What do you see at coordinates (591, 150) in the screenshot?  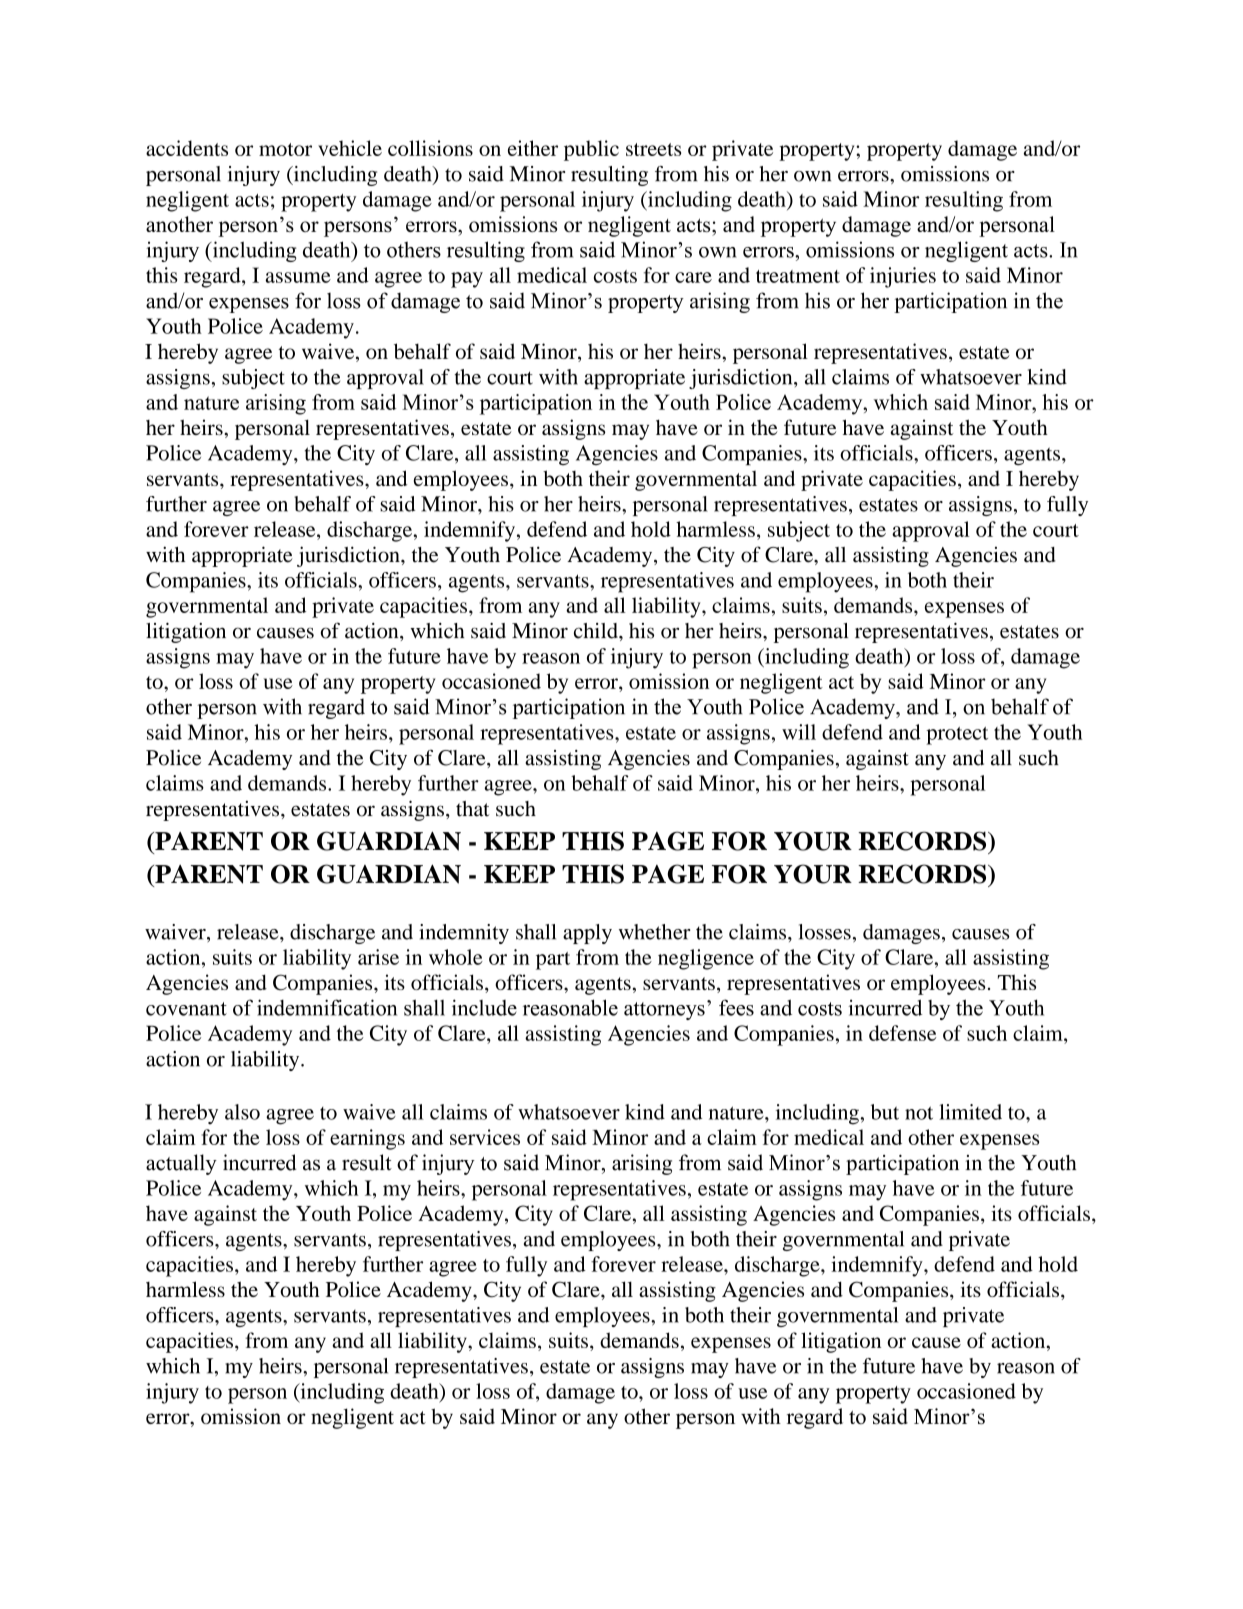 I see `public` at bounding box center [591, 150].
